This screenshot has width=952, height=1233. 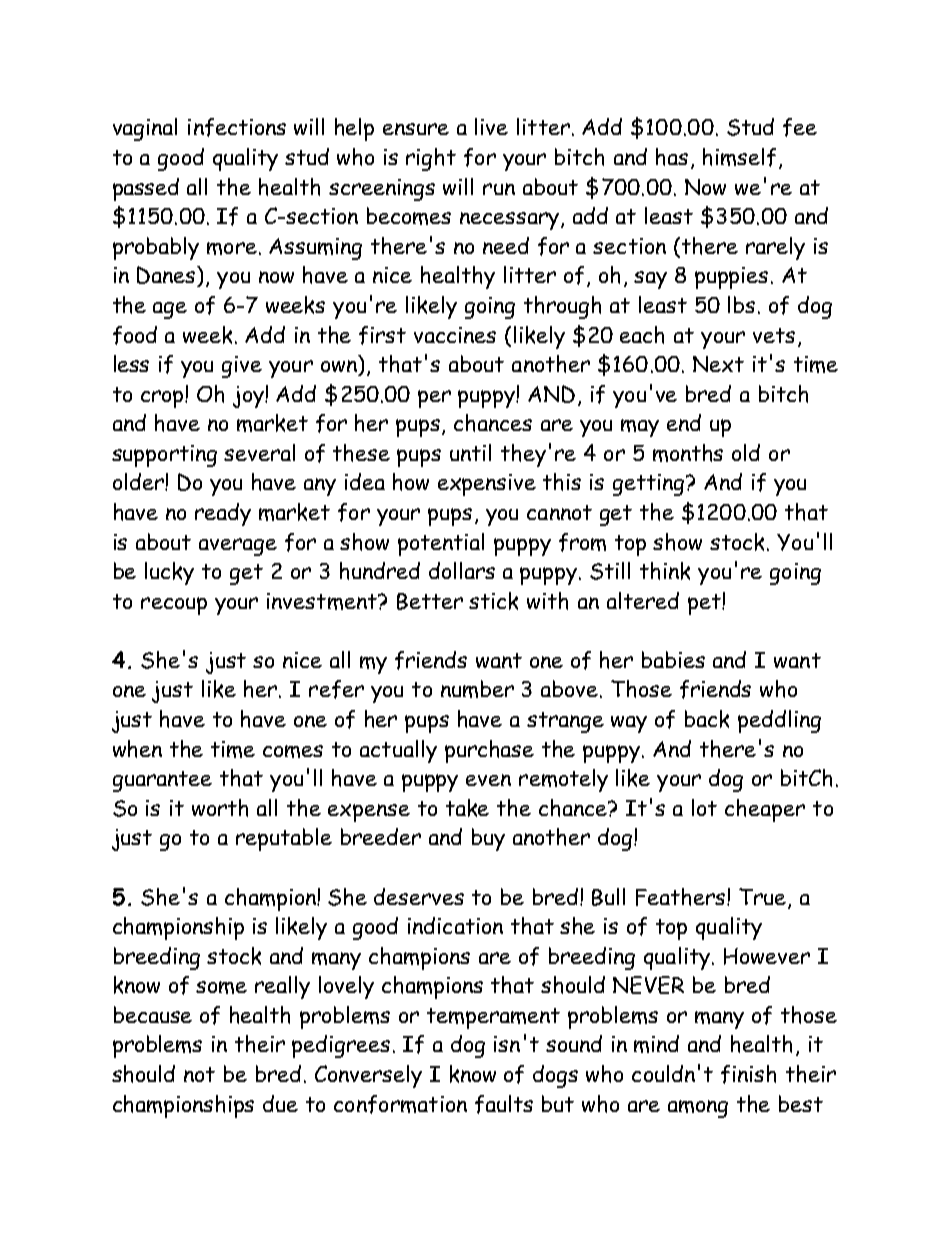 I want to click on infections, so click(x=237, y=127).
